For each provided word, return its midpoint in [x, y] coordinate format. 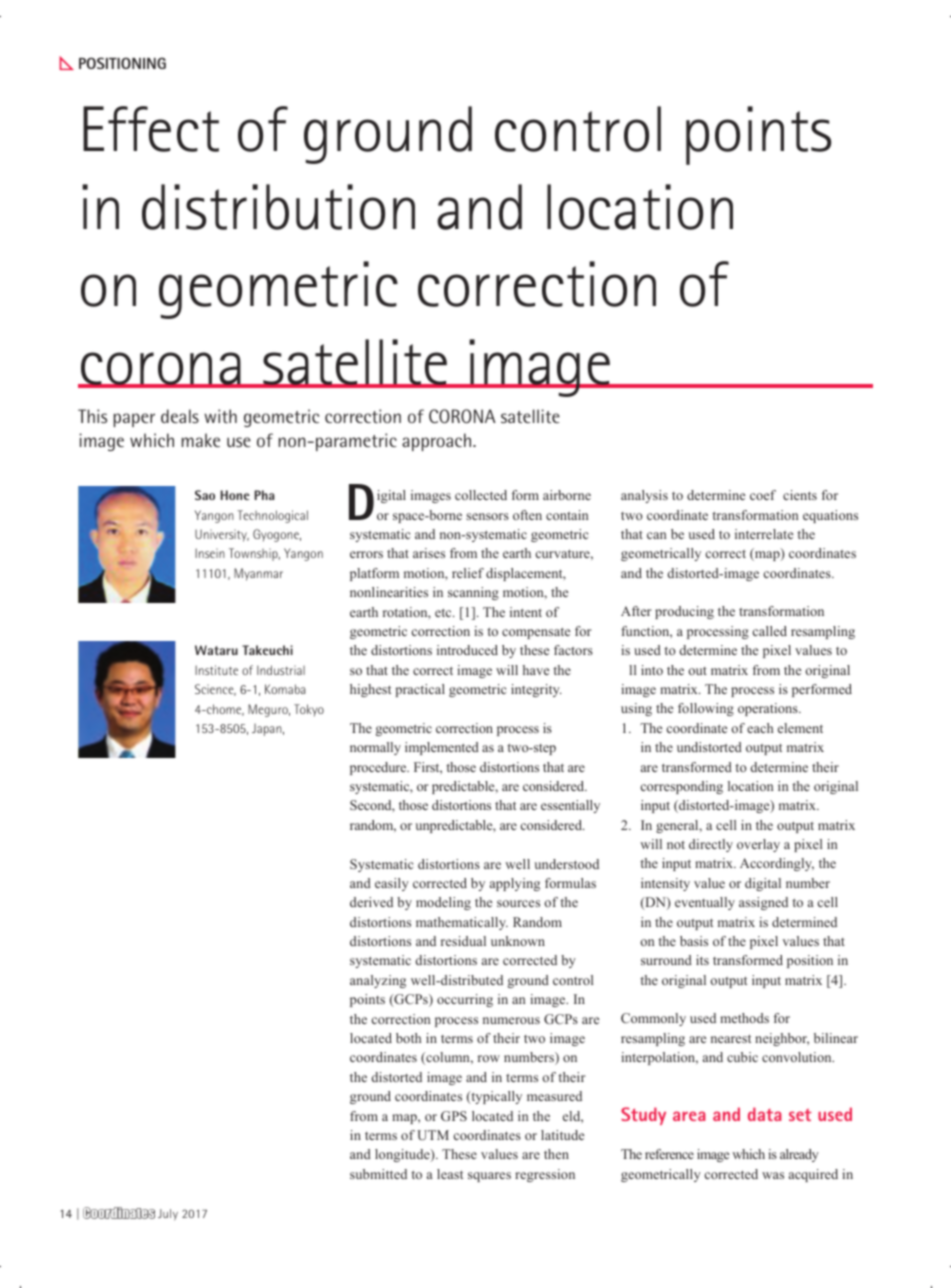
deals [180, 416]
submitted [378, 1174]
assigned [763, 903]
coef [763, 495]
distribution [278, 207]
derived [371, 902]
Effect [151, 129]
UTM [433, 1135]
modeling [443, 903]
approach [438, 442]
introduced [467, 650]
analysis [644, 496]
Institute [216, 670]
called [770, 631]
